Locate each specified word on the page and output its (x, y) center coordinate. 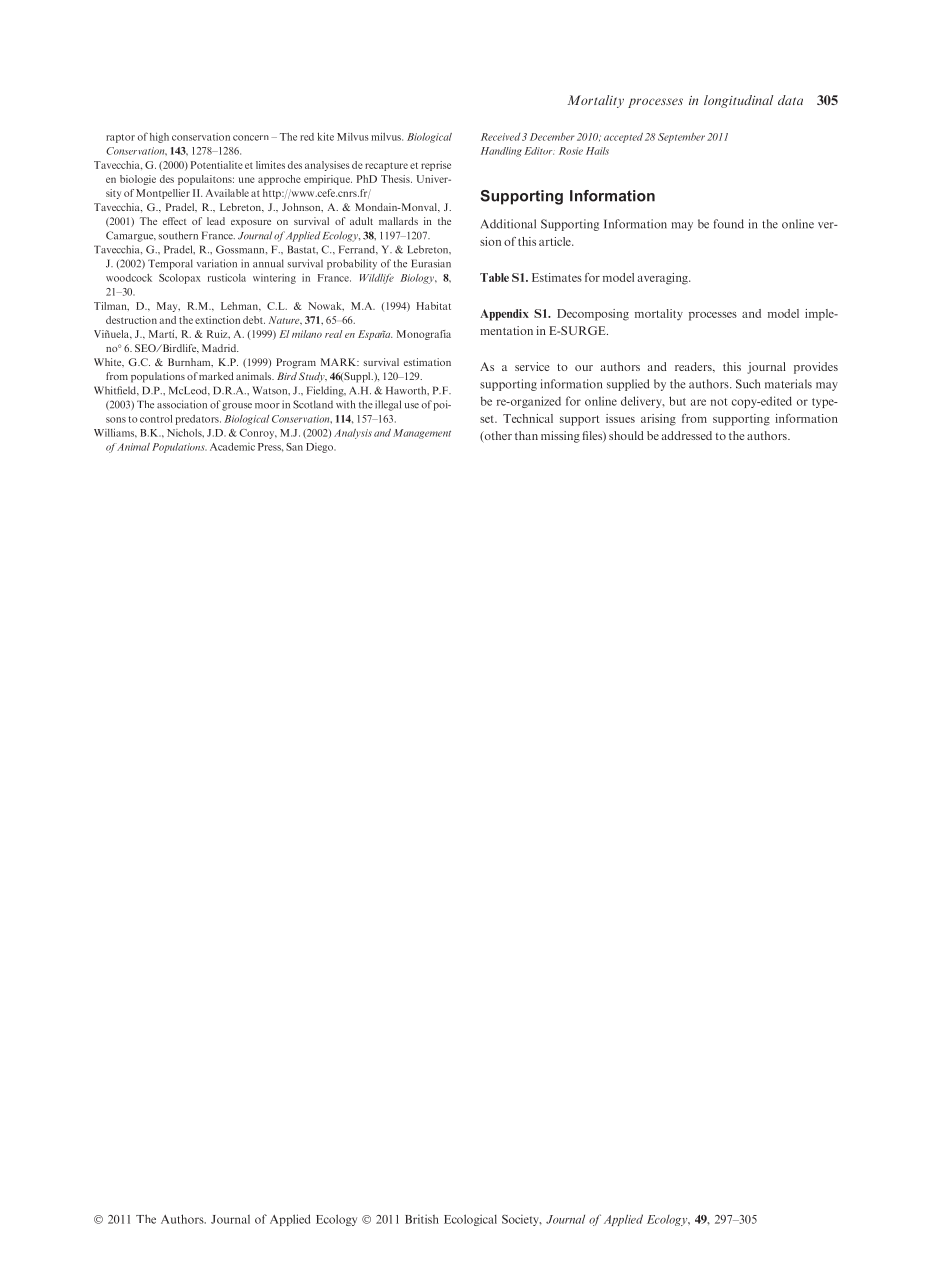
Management (422, 434)
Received (501, 137)
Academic (232, 447)
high (159, 138)
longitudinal (738, 101)
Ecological (470, 1220)
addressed (687, 435)
